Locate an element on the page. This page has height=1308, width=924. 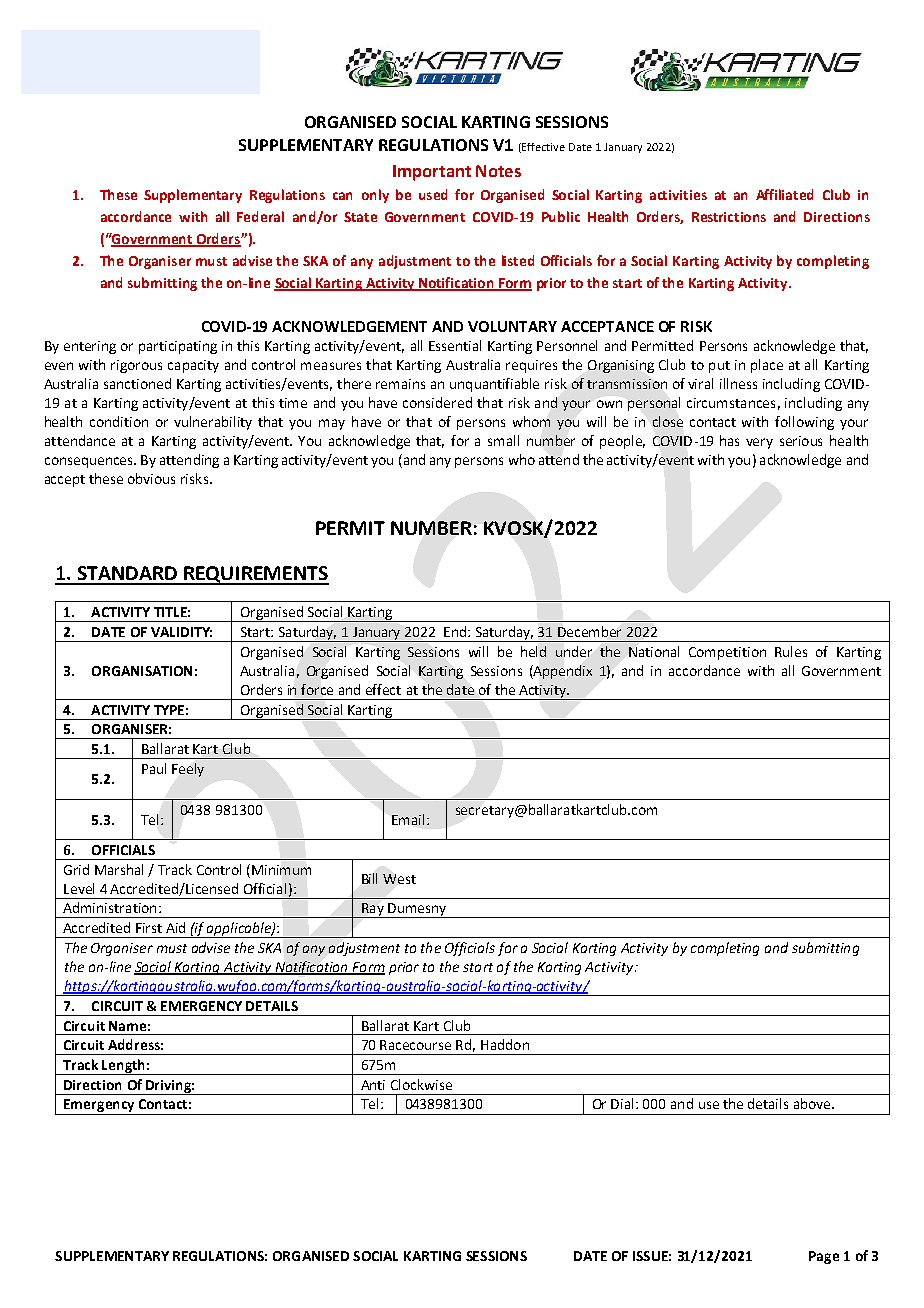
used is located at coordinates (433, 194).
